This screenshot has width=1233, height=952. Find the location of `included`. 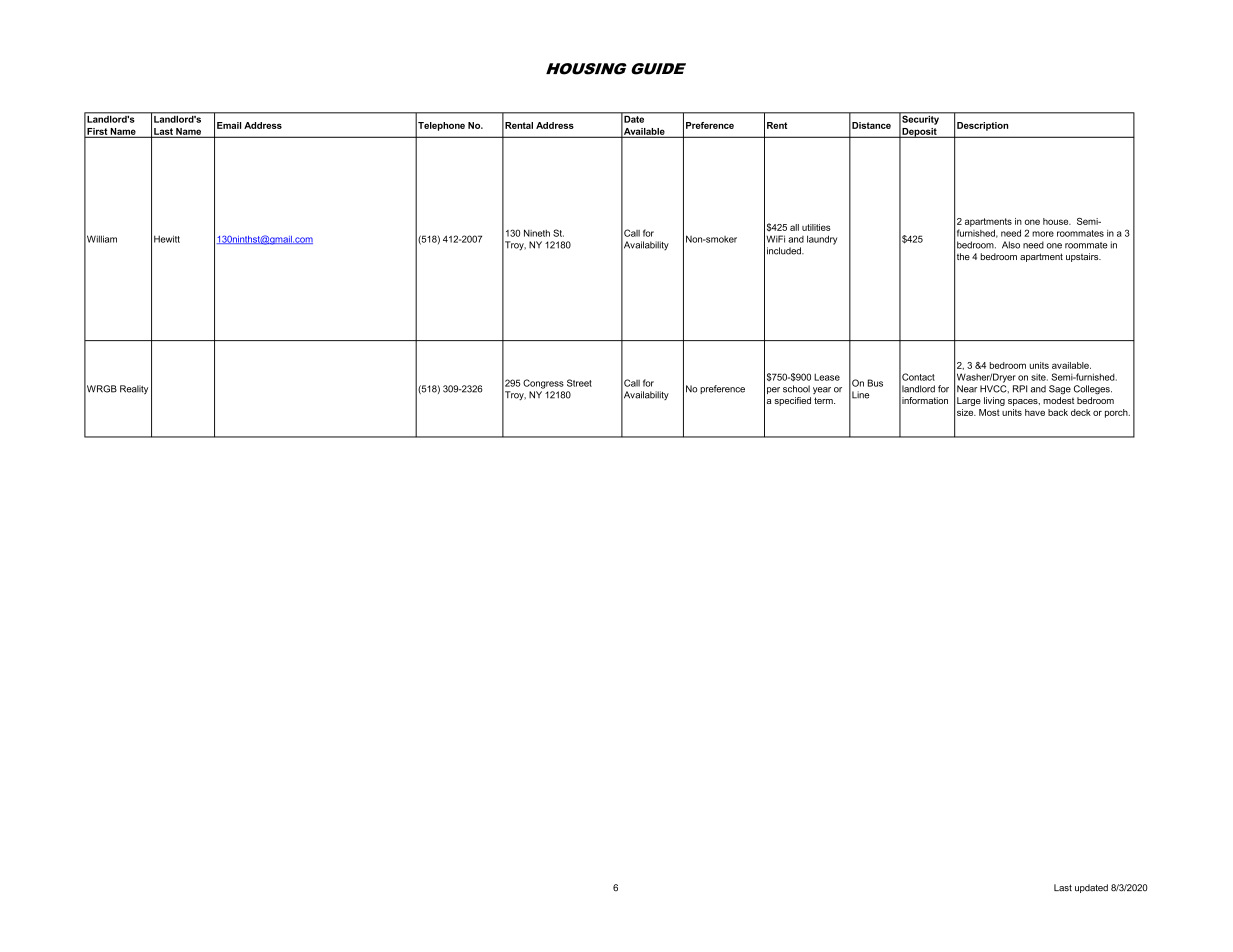

included is located at coordinates (785, 251).
